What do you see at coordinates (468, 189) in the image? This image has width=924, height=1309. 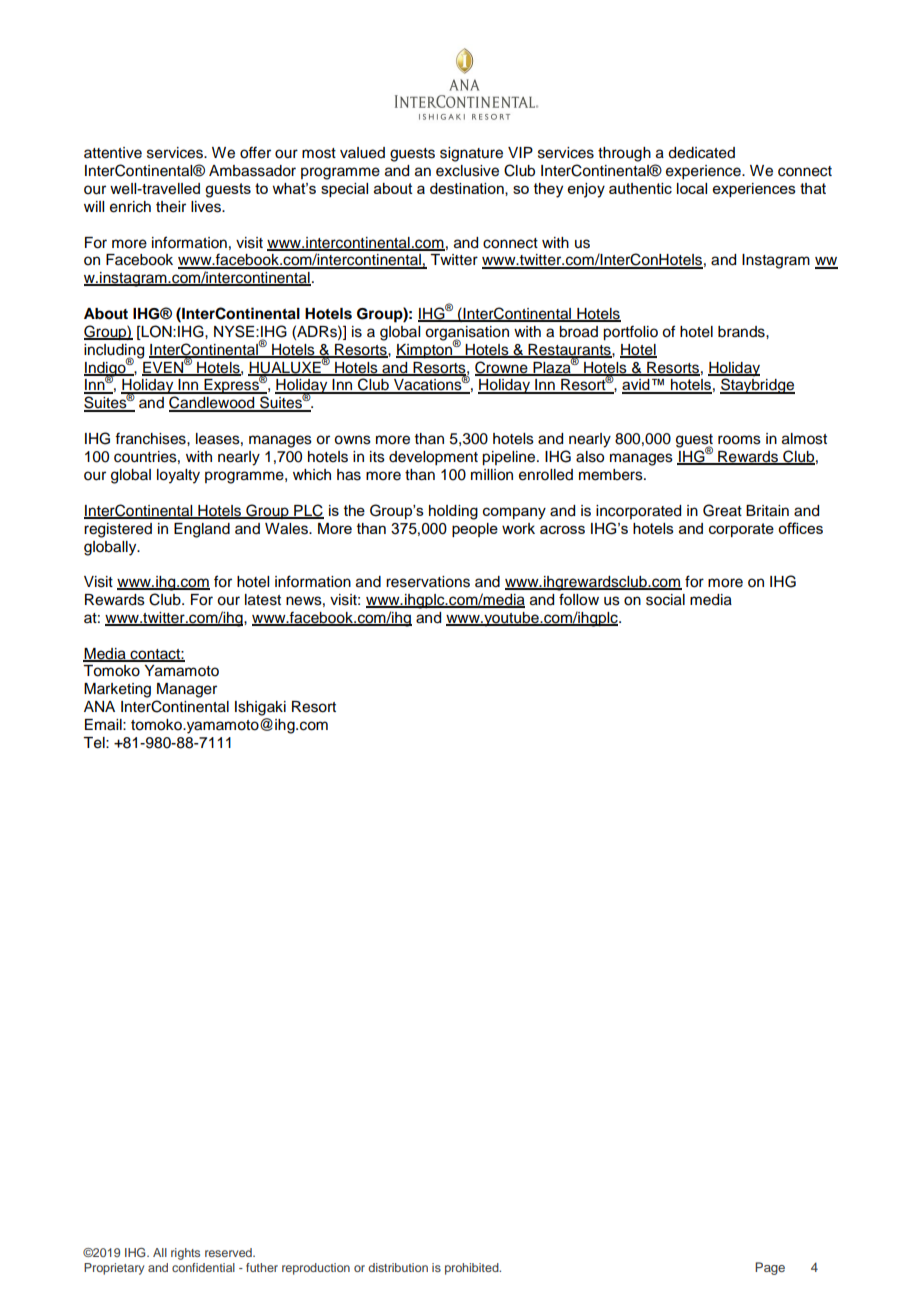 I see `destination` at bounding box center [468, 189].
